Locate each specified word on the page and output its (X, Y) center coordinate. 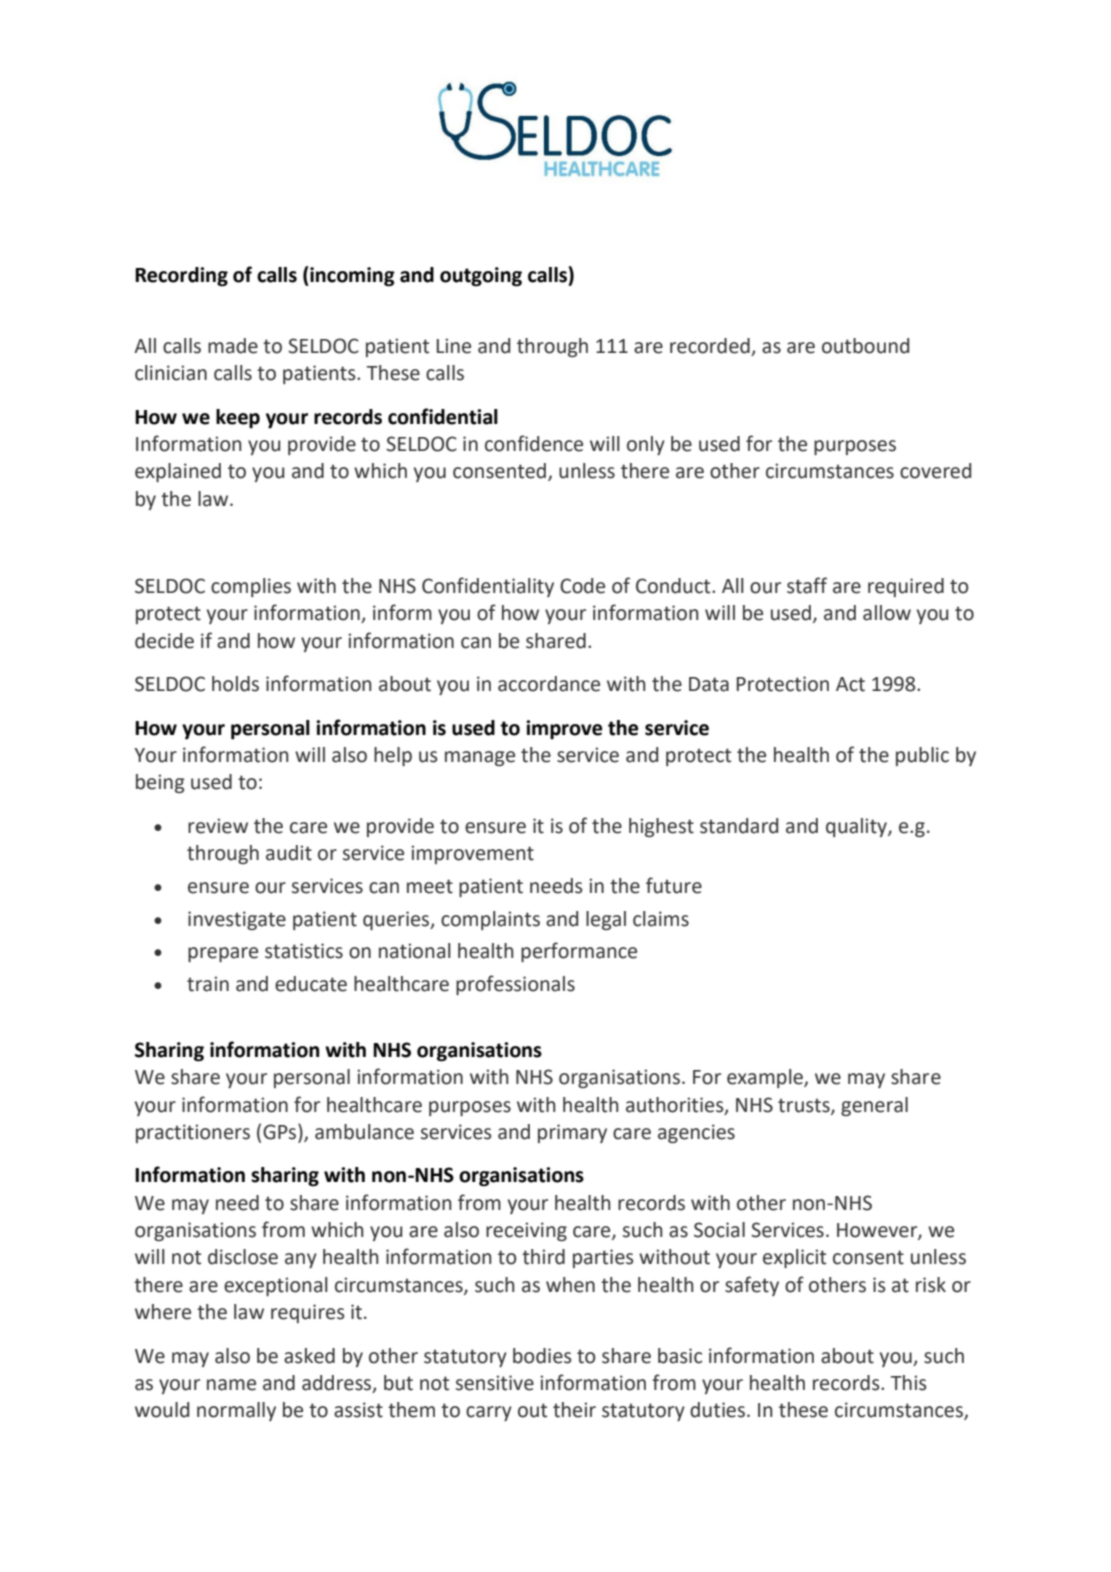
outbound (865, 346)
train (208, 984)
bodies (542, 1356)
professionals (515, 985)
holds (235, 684)
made (233, 346)
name (231, 1385)
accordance (549, 684)
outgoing (481, 277)
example (766, 1078)
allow (887, 613)
